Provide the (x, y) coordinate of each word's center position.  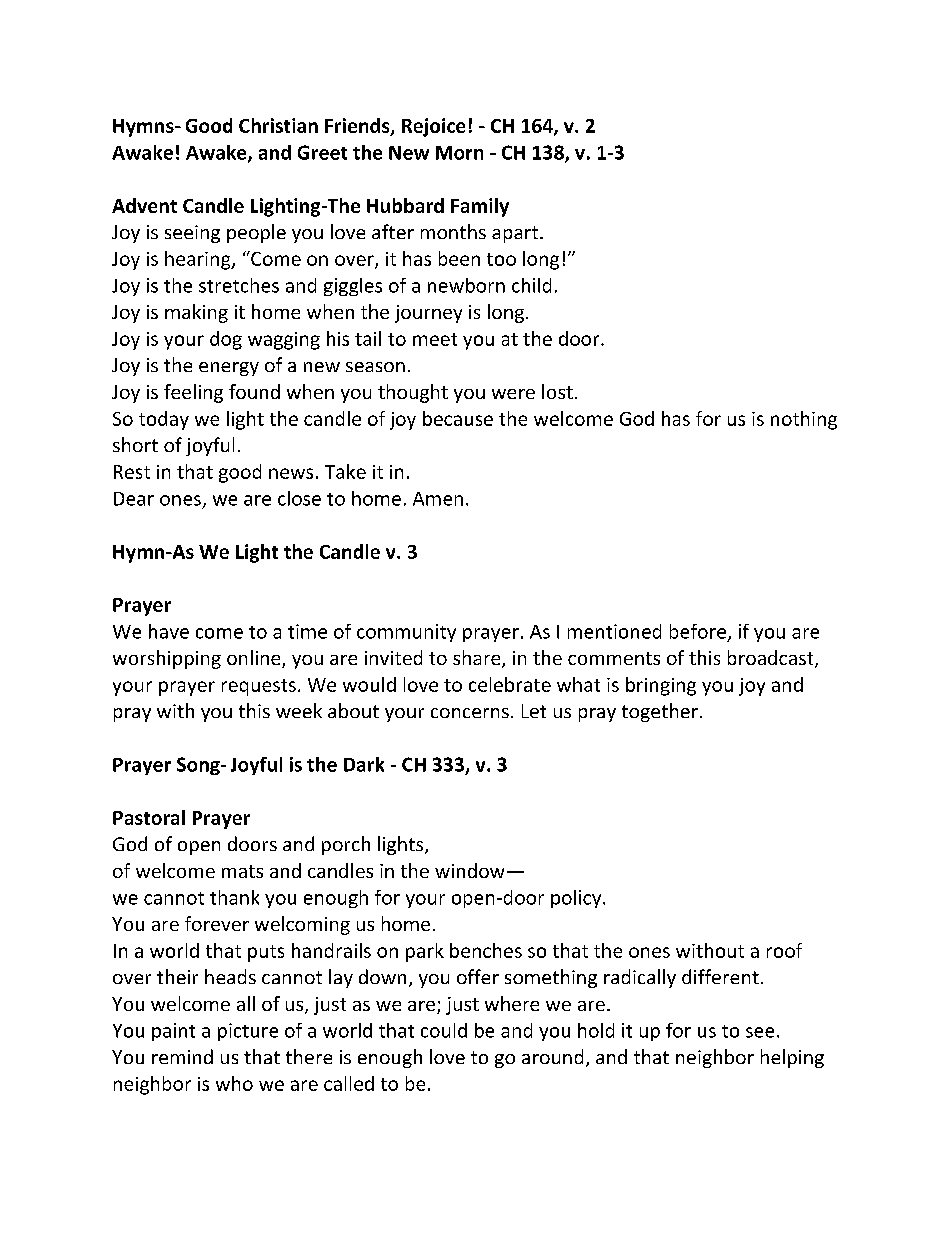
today (164, 420)
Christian (278, 125)
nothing (804, 420)
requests (259, 687)
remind (182, 1056)
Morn (459, 153)
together (660, 712)
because (458, 418)
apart (516, 234)
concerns (470, 713)
